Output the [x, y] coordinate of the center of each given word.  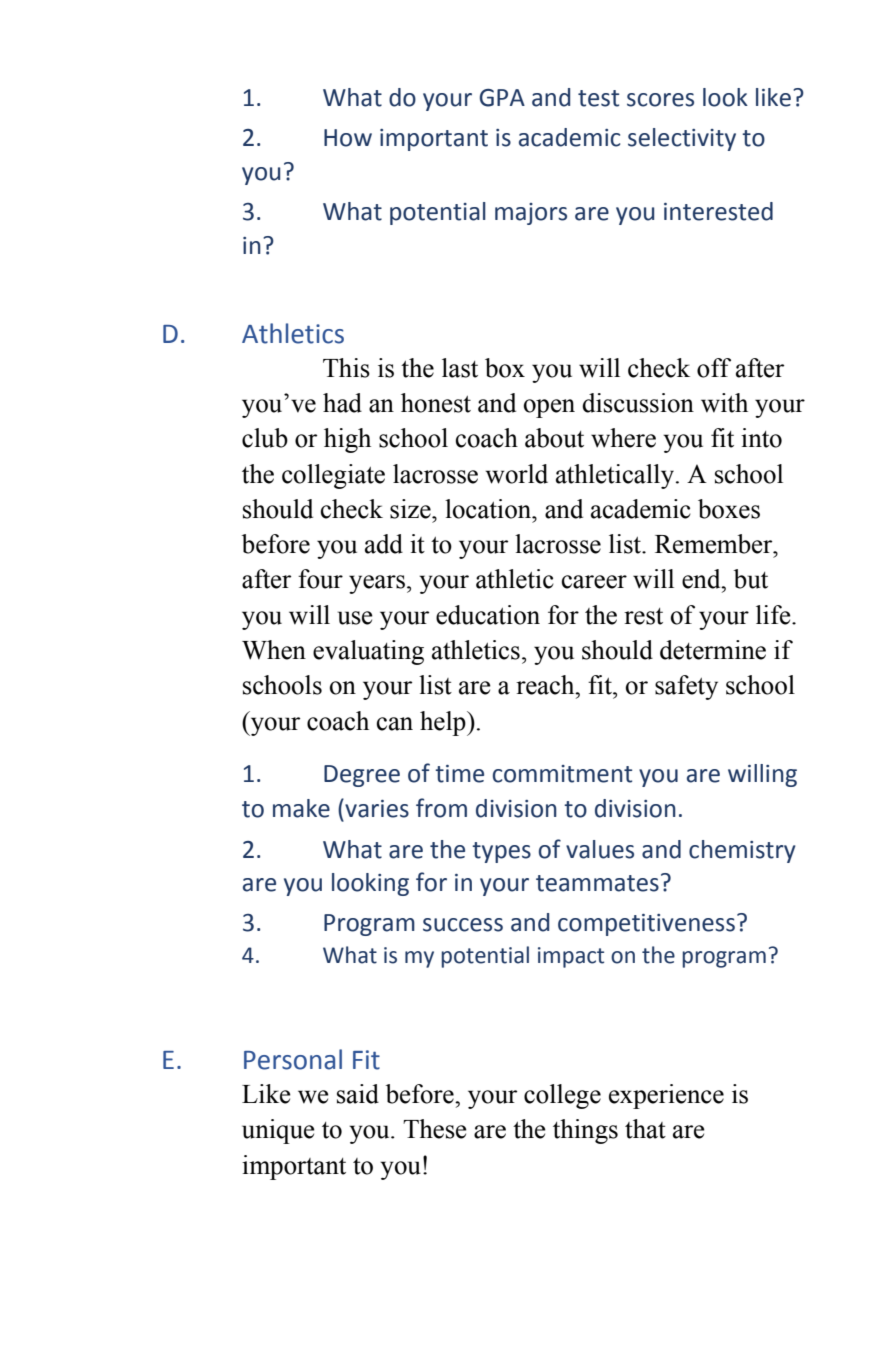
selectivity [682, 139]
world [516, 474]
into [761, 438]
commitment [562, 774]
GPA [502, 98]
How [348, 138]
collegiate [333, 476]
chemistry [742, 851]
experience [666, 1096]
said [358, 1094]
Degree [362, 776]
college [562, 1096]
